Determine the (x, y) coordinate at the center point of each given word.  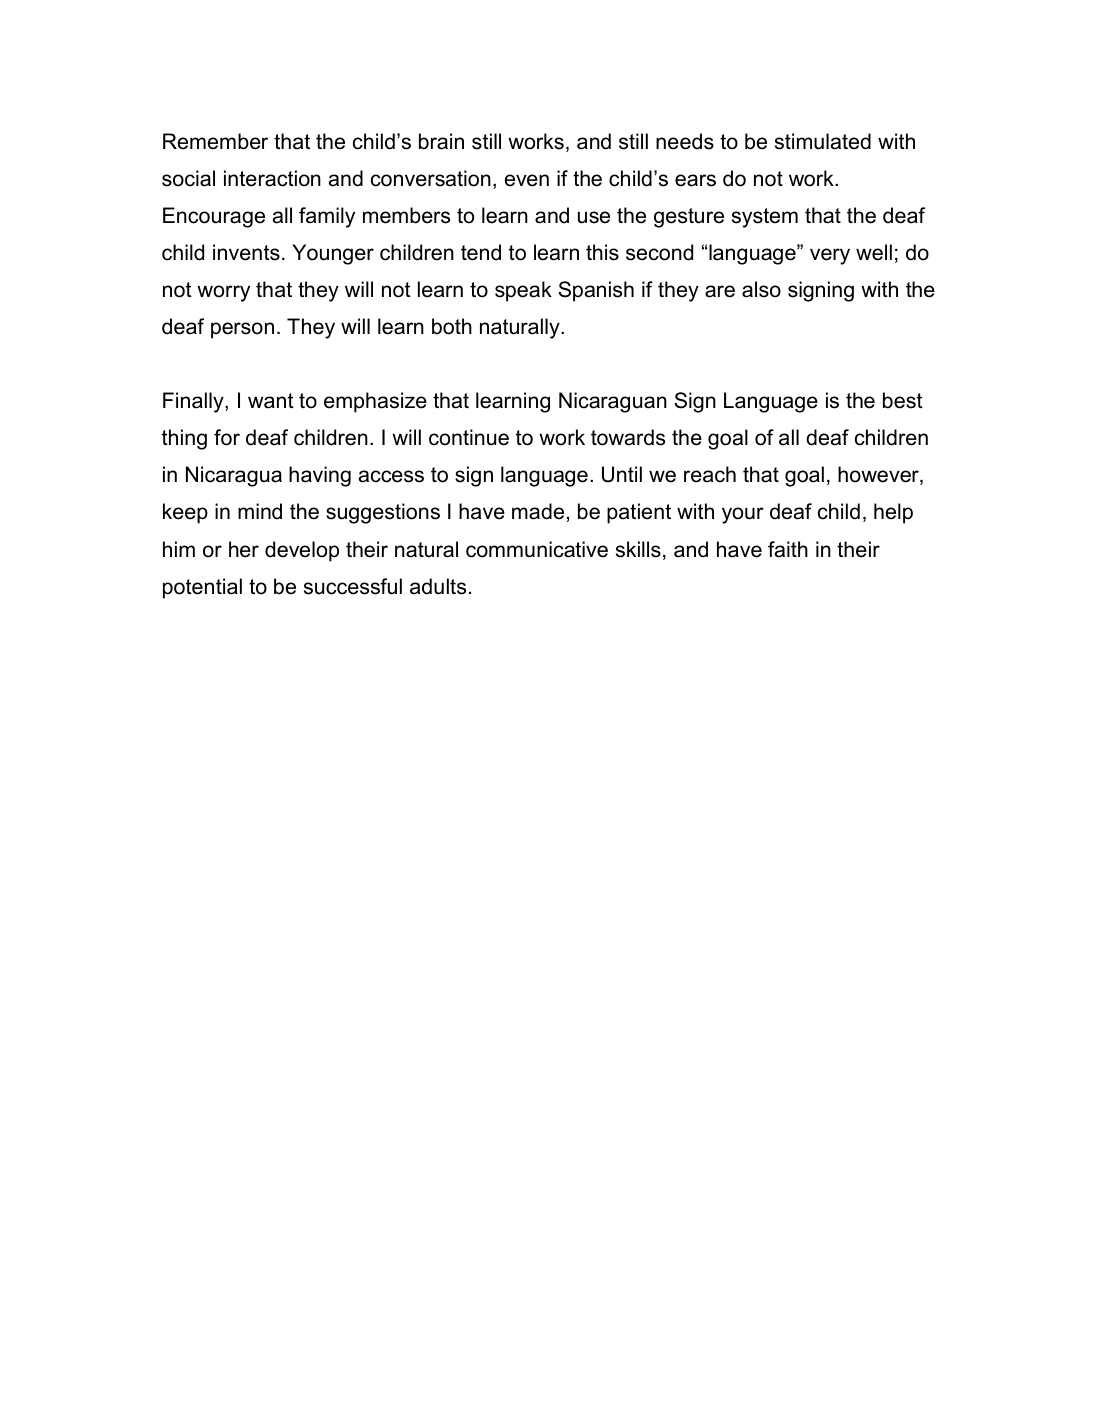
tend (481, 252)
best (903, 400)
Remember (215, 141)
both (452, 326)
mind (260, 511)
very (830, 256)
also (761, 289)
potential (202, 588)
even (527, 180)
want (271, 401)
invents (246, 252)
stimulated (823, 141)
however (879, 475)
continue (469, 437)
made (538, 511)
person (242, 330)
